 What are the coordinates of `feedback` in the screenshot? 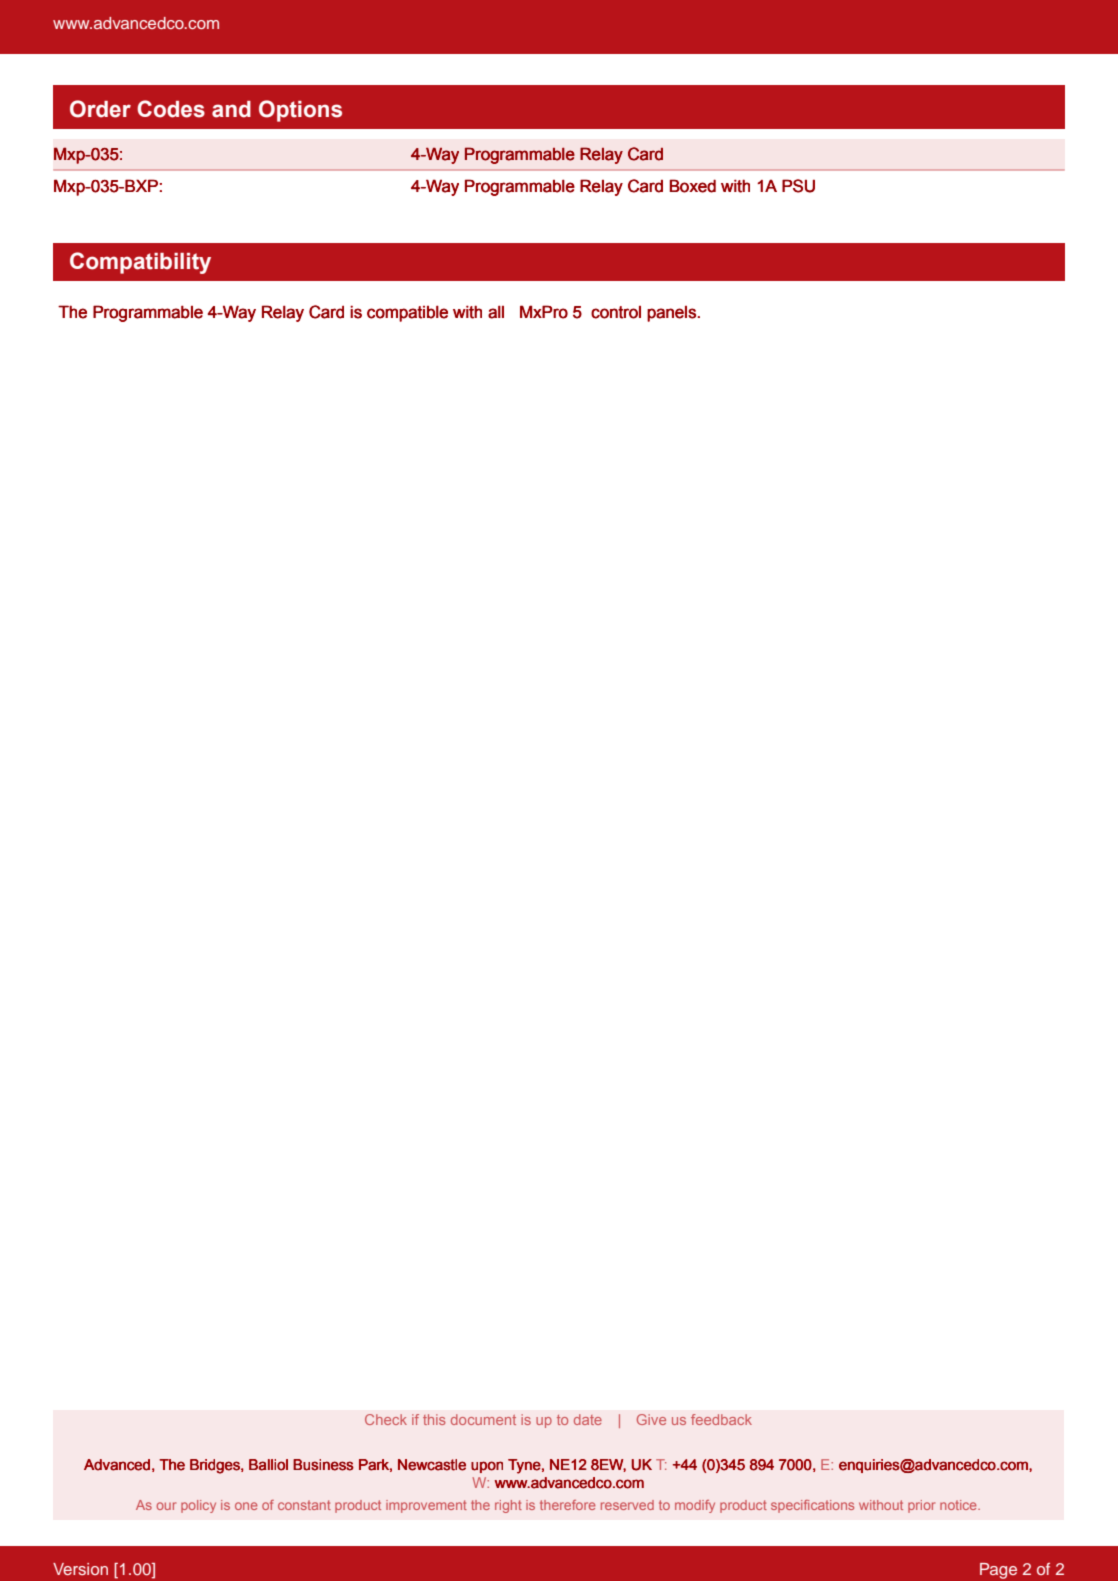 It's located at (721, 1419).
